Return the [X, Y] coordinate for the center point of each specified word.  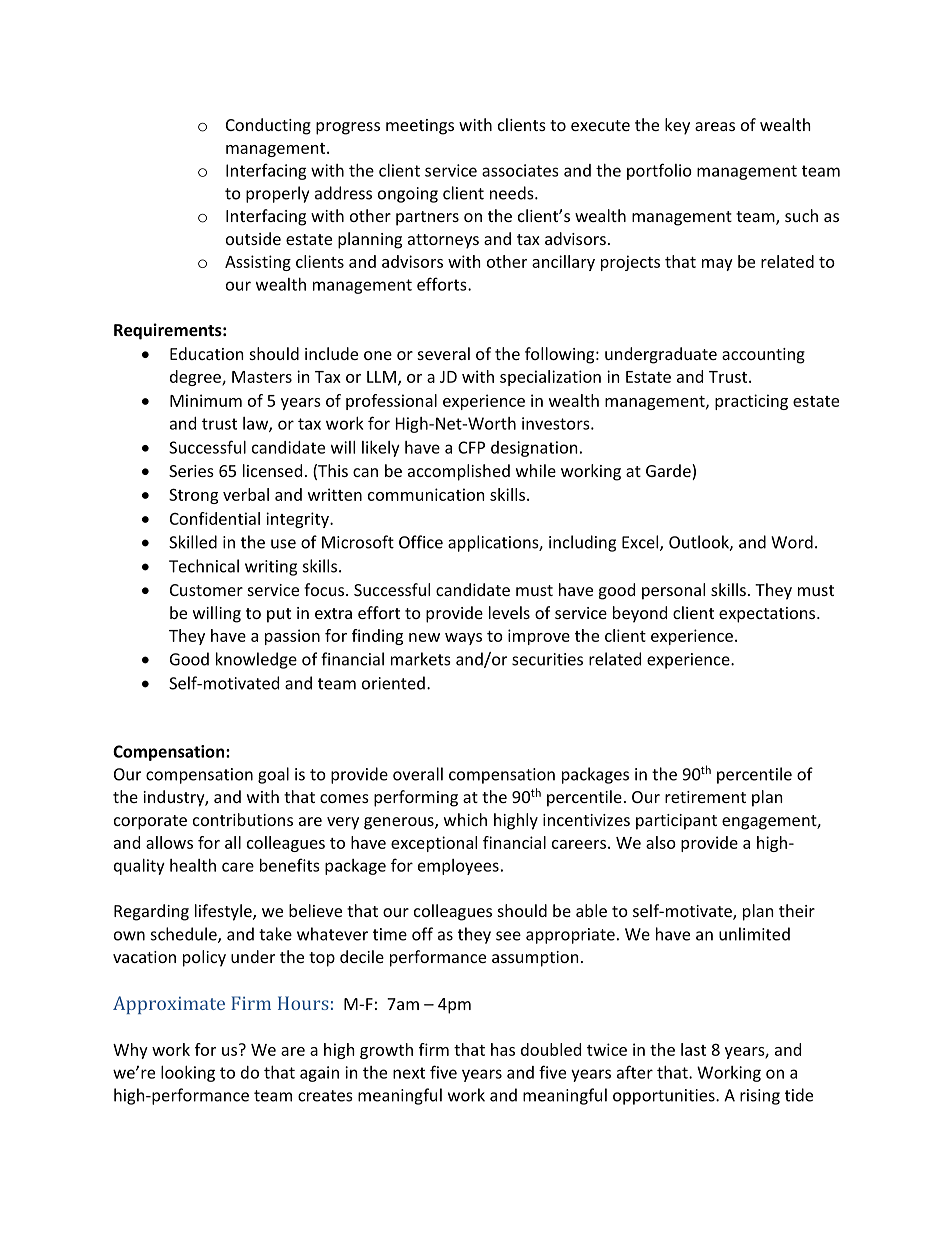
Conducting [268, 126]
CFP [471, 447]
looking [188, 1074]
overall [418, 774]
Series [191, 471]
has [503, 1049]
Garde [669, 472]
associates [520, 170]
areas [715, 126]
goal [273, 775]
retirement [705, 797]
